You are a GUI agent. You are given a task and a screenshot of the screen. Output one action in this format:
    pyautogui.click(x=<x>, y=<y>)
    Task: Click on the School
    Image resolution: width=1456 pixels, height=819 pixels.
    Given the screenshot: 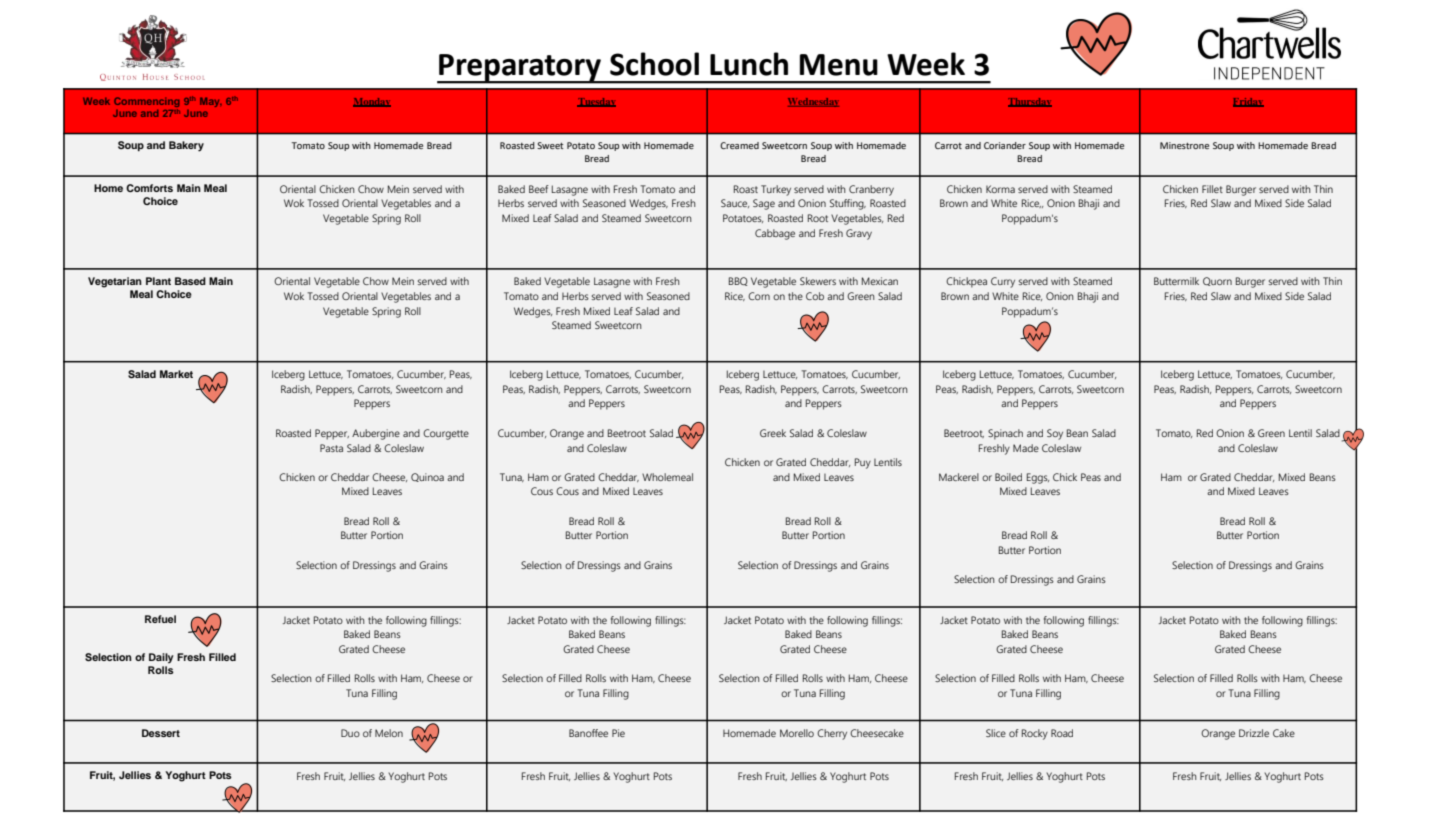 What is the action you would take?
    pyautogui.click(x=654, y=64)
